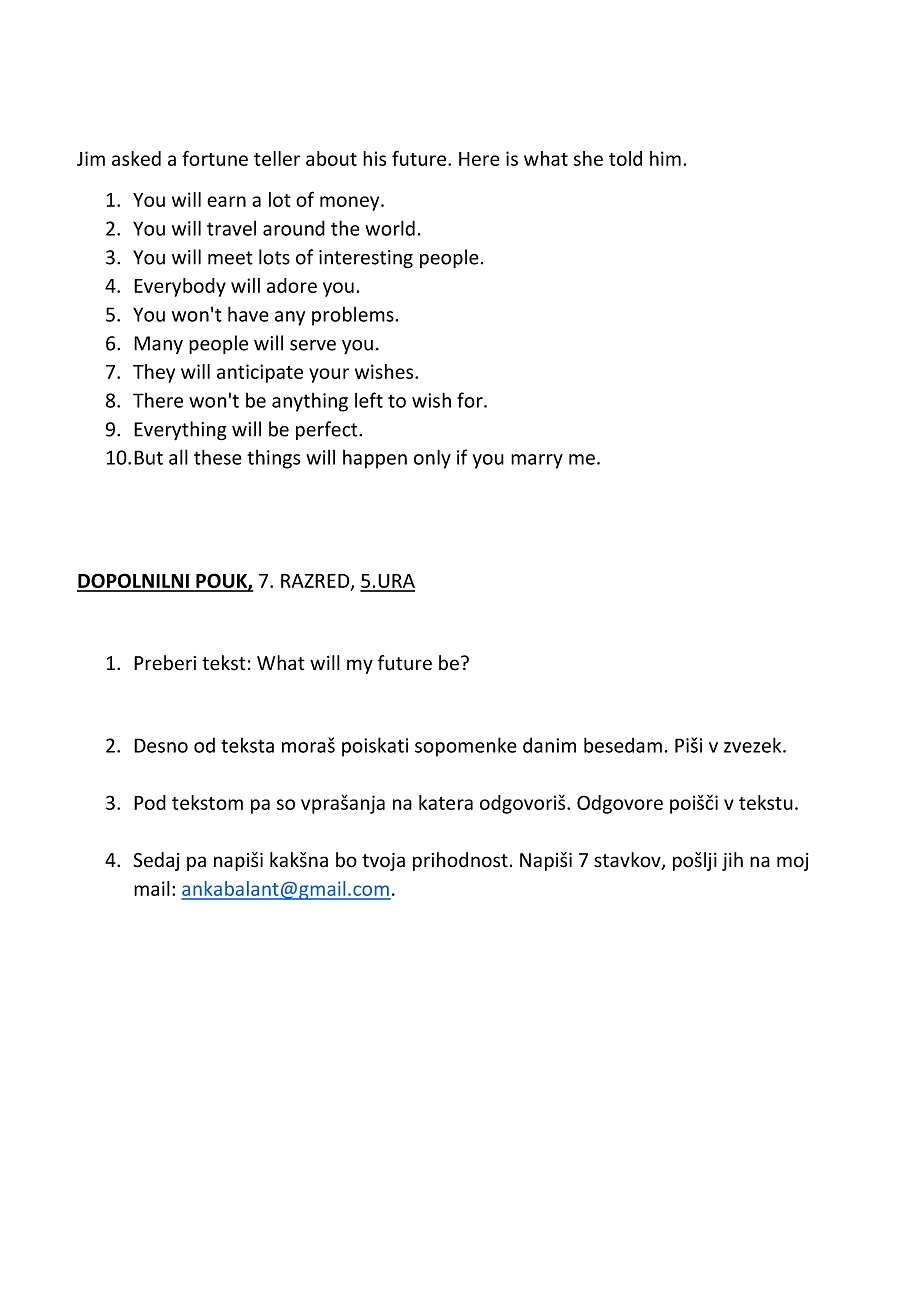 This image has height=1308, width=924. What do you see at coordinates (154, 373) in the image?
I see `They` at bounding box center [154, 373].
